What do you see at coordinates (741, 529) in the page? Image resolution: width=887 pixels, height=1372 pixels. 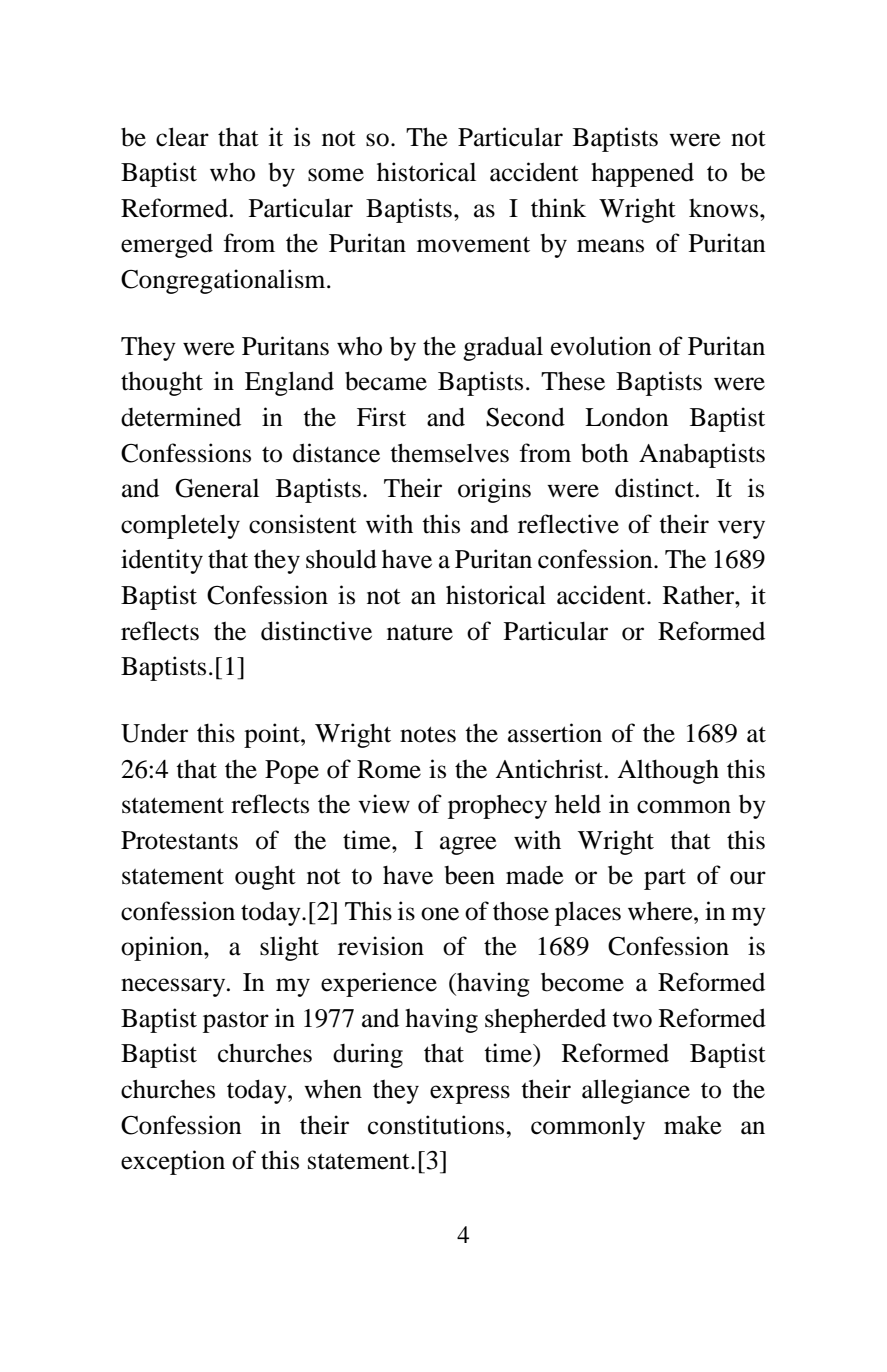 I see `very` at bounding box center [741, 529].
